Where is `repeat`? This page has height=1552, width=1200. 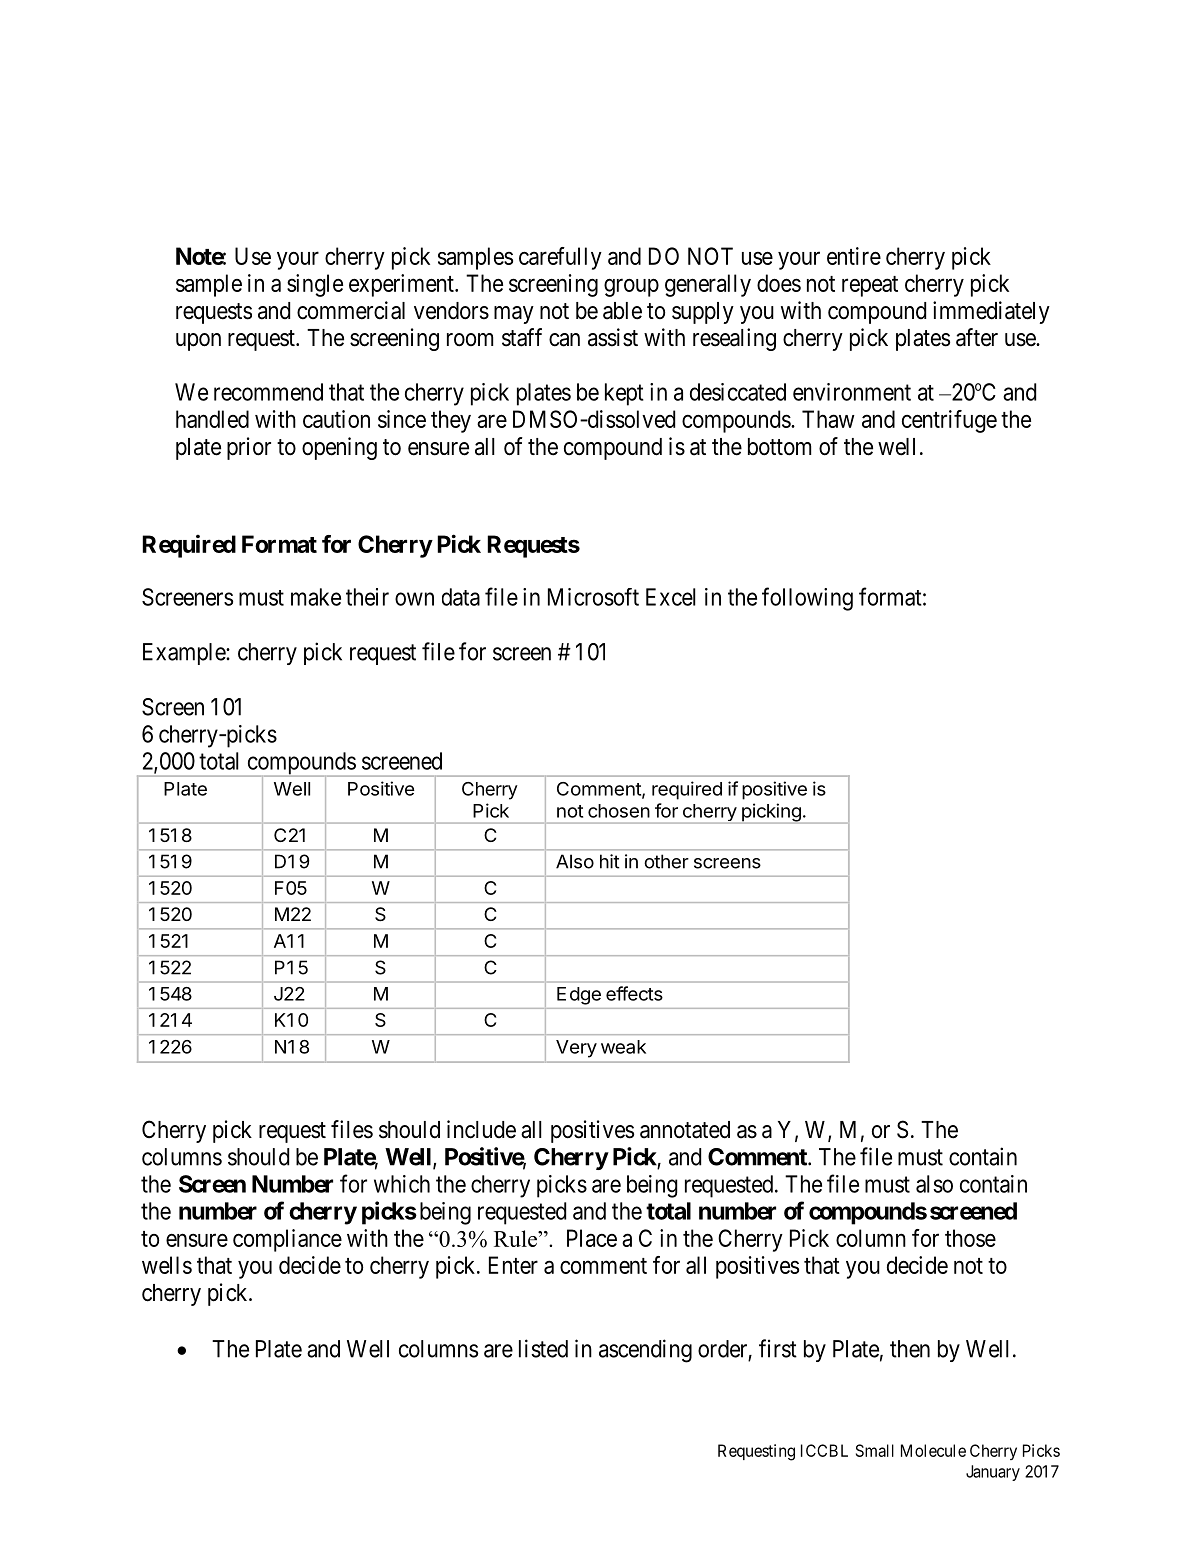 repeat is located at coordinates (870, 286).
